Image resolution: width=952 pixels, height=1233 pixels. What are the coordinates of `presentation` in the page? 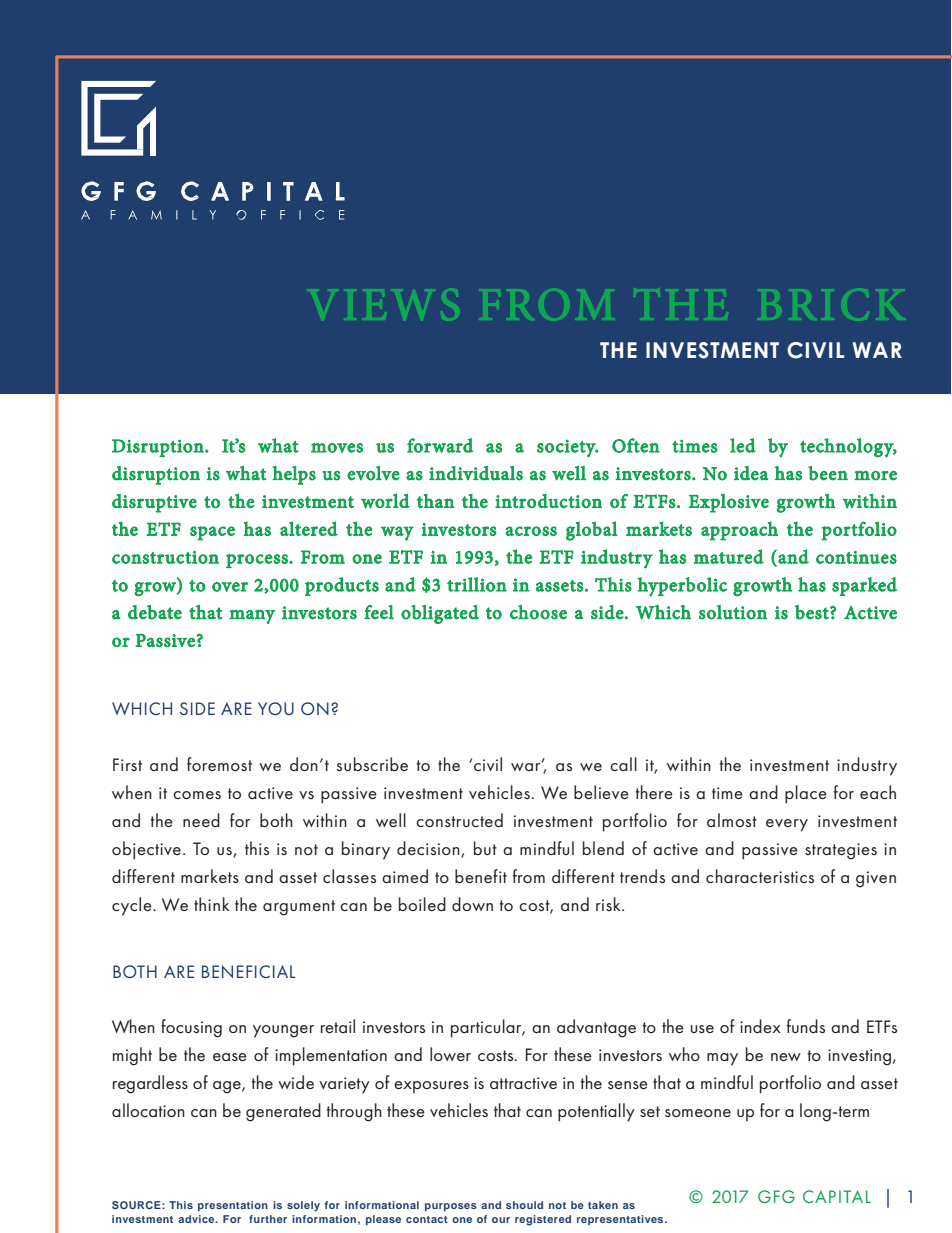 It's located at (233, 1206).
